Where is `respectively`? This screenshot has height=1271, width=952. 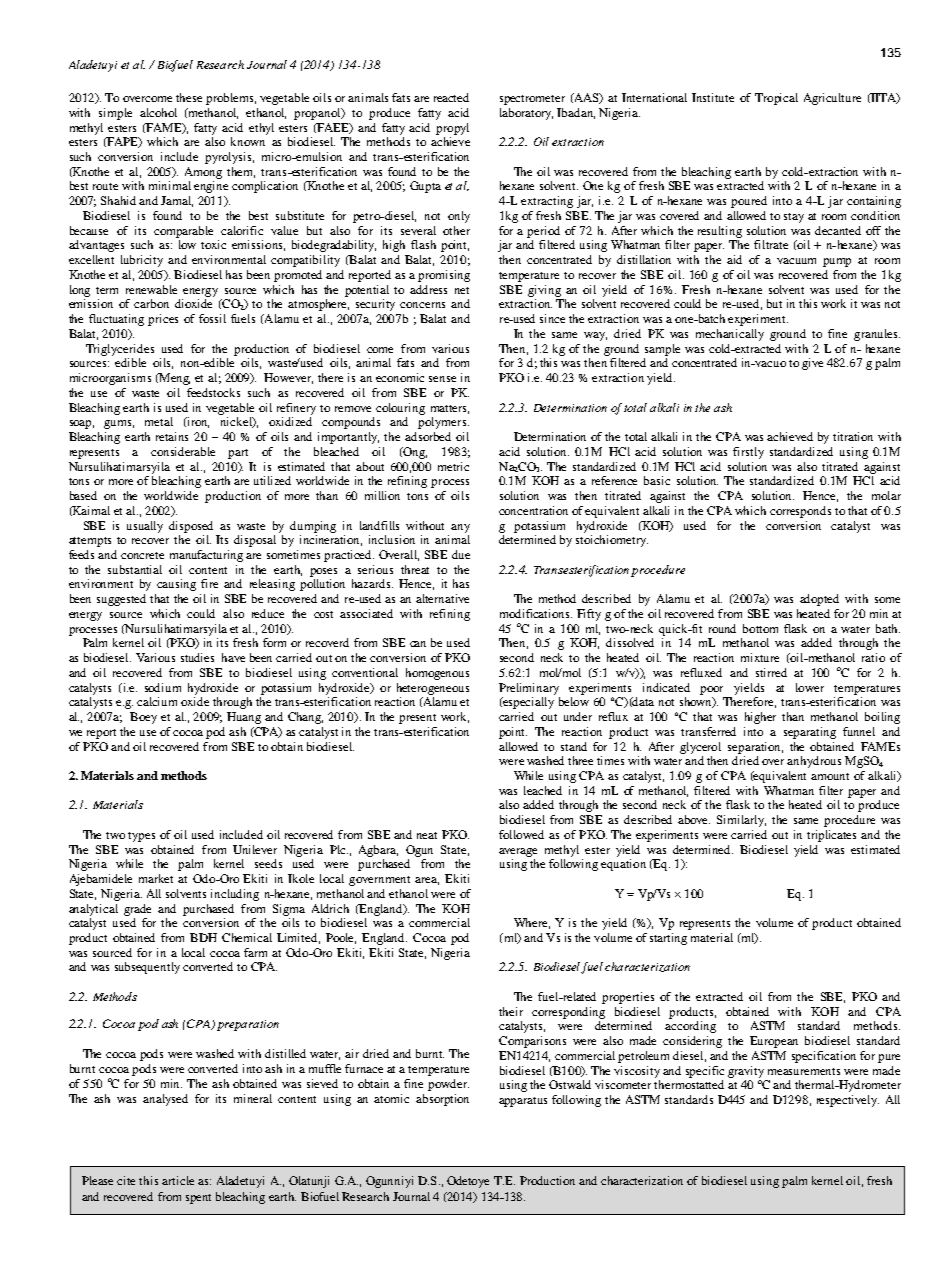
respectively is located at coordinates (848, 1101).
